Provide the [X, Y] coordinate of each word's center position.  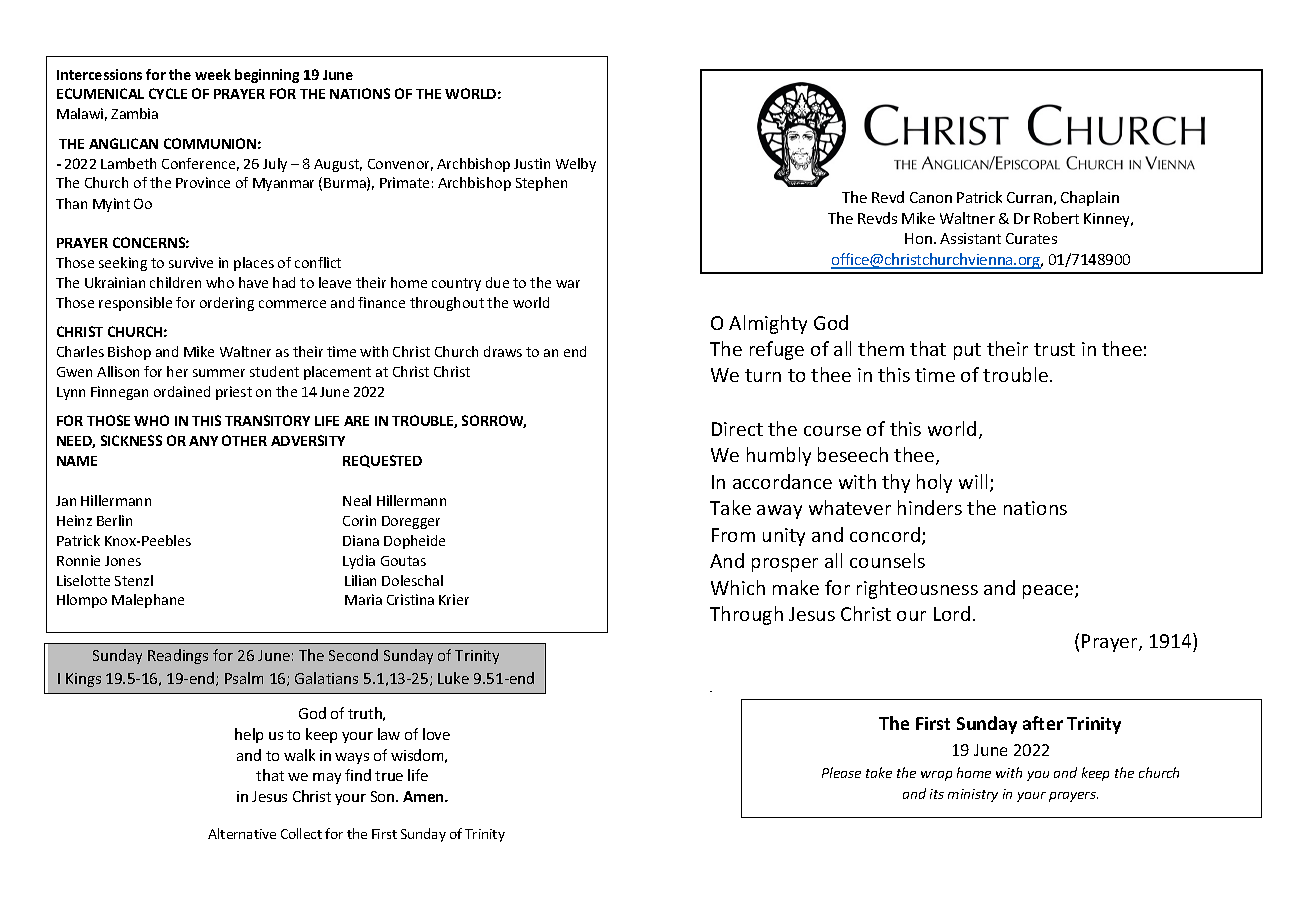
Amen [424, 796]
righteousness [917, 589]
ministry [973, 795]
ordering [227, 304]
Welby [576, 165]
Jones [123, 561]
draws [503, 351]
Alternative [242, 833]
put [967, 351]
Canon [931, 197]
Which [738, 587]
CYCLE [168, 93]
